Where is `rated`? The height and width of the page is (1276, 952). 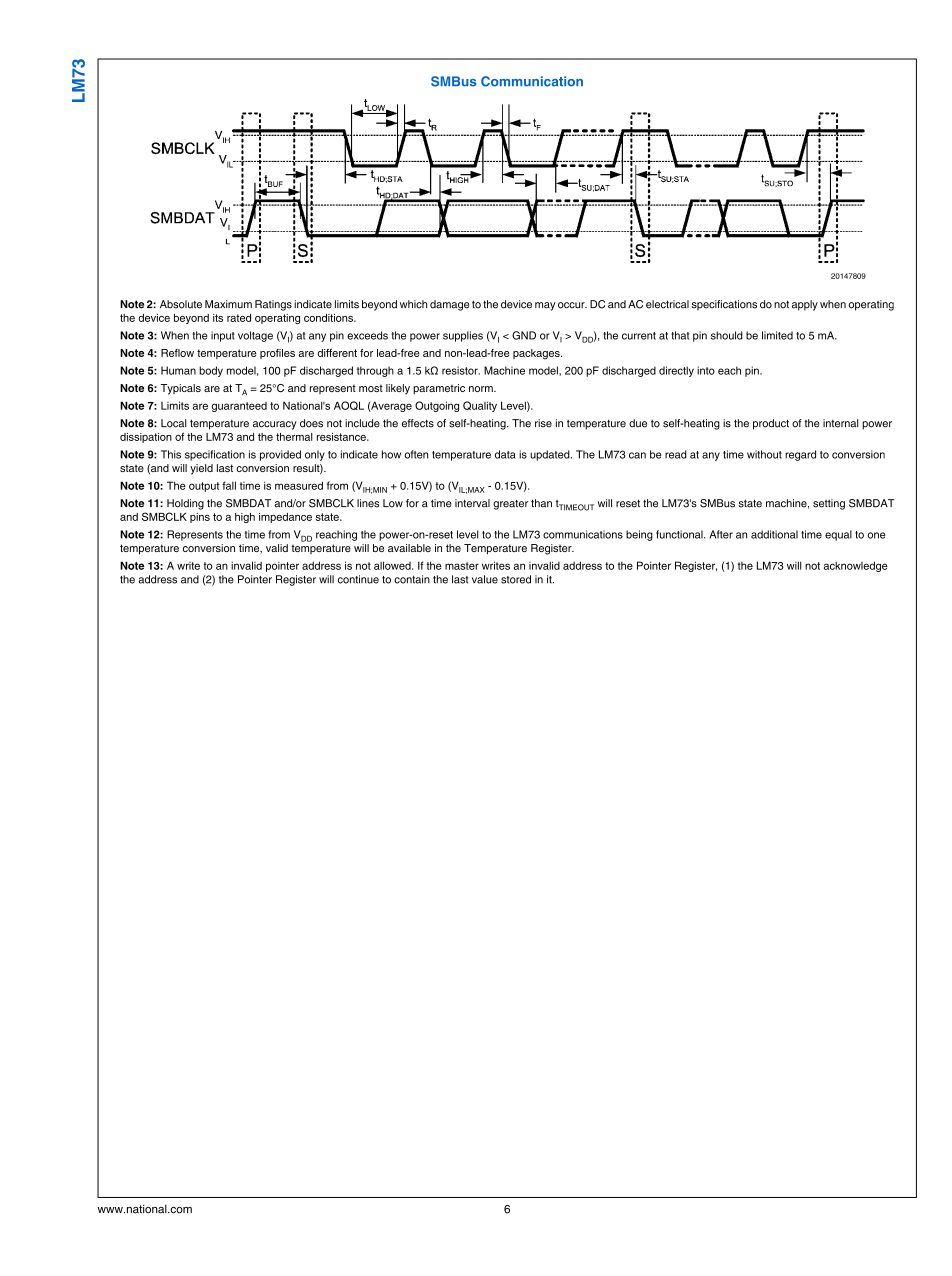 rated is located at coordinates (239, 318).
